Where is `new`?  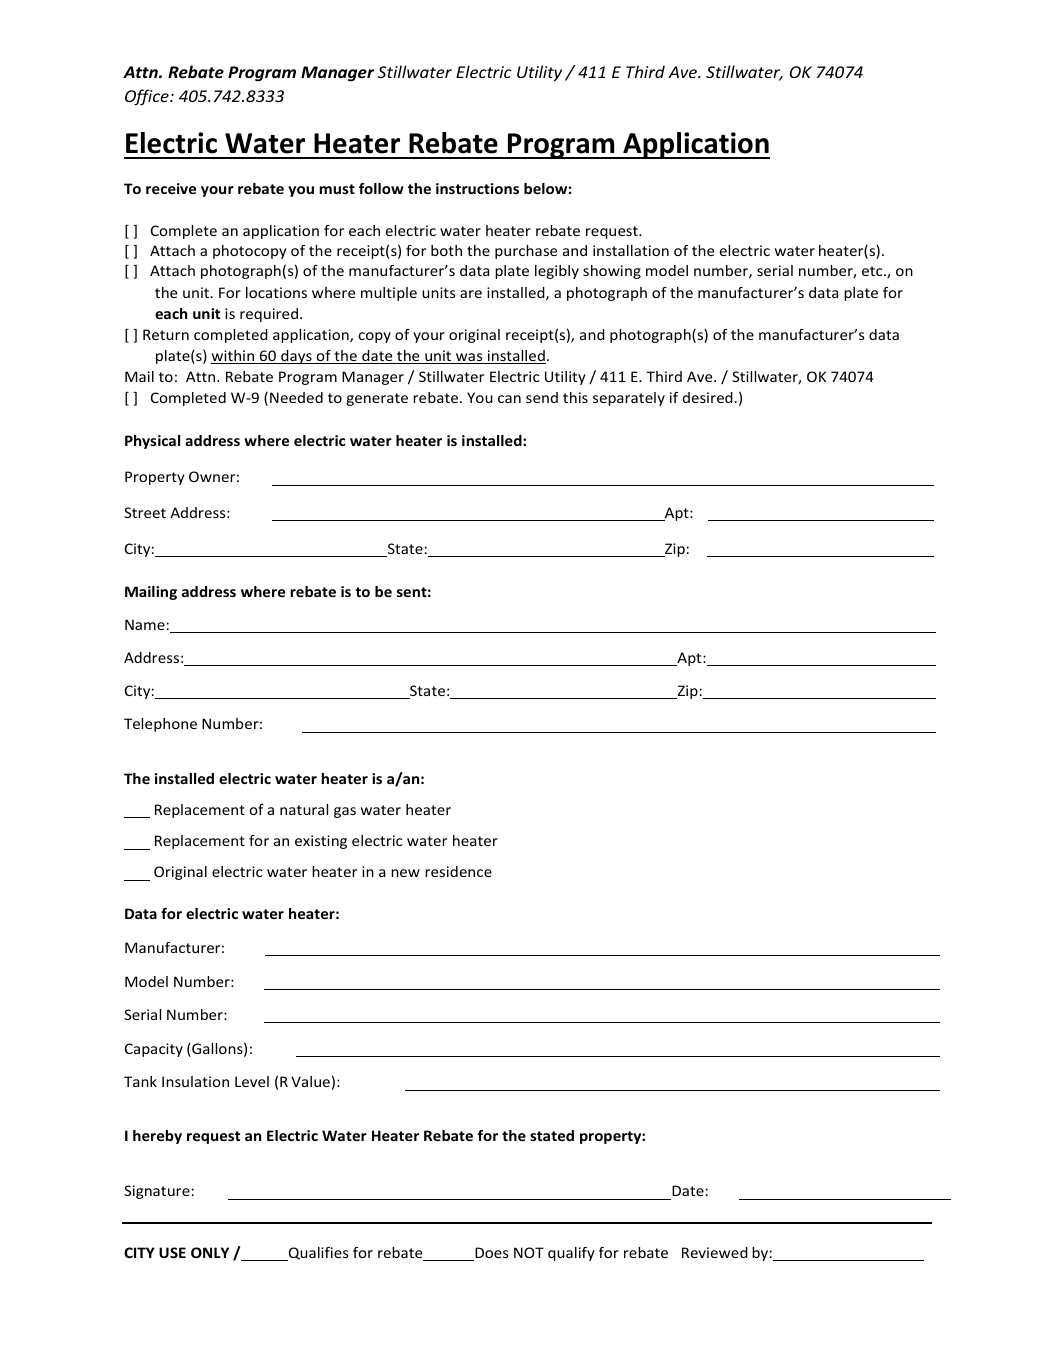 new is located at coordinates (405, 873).
